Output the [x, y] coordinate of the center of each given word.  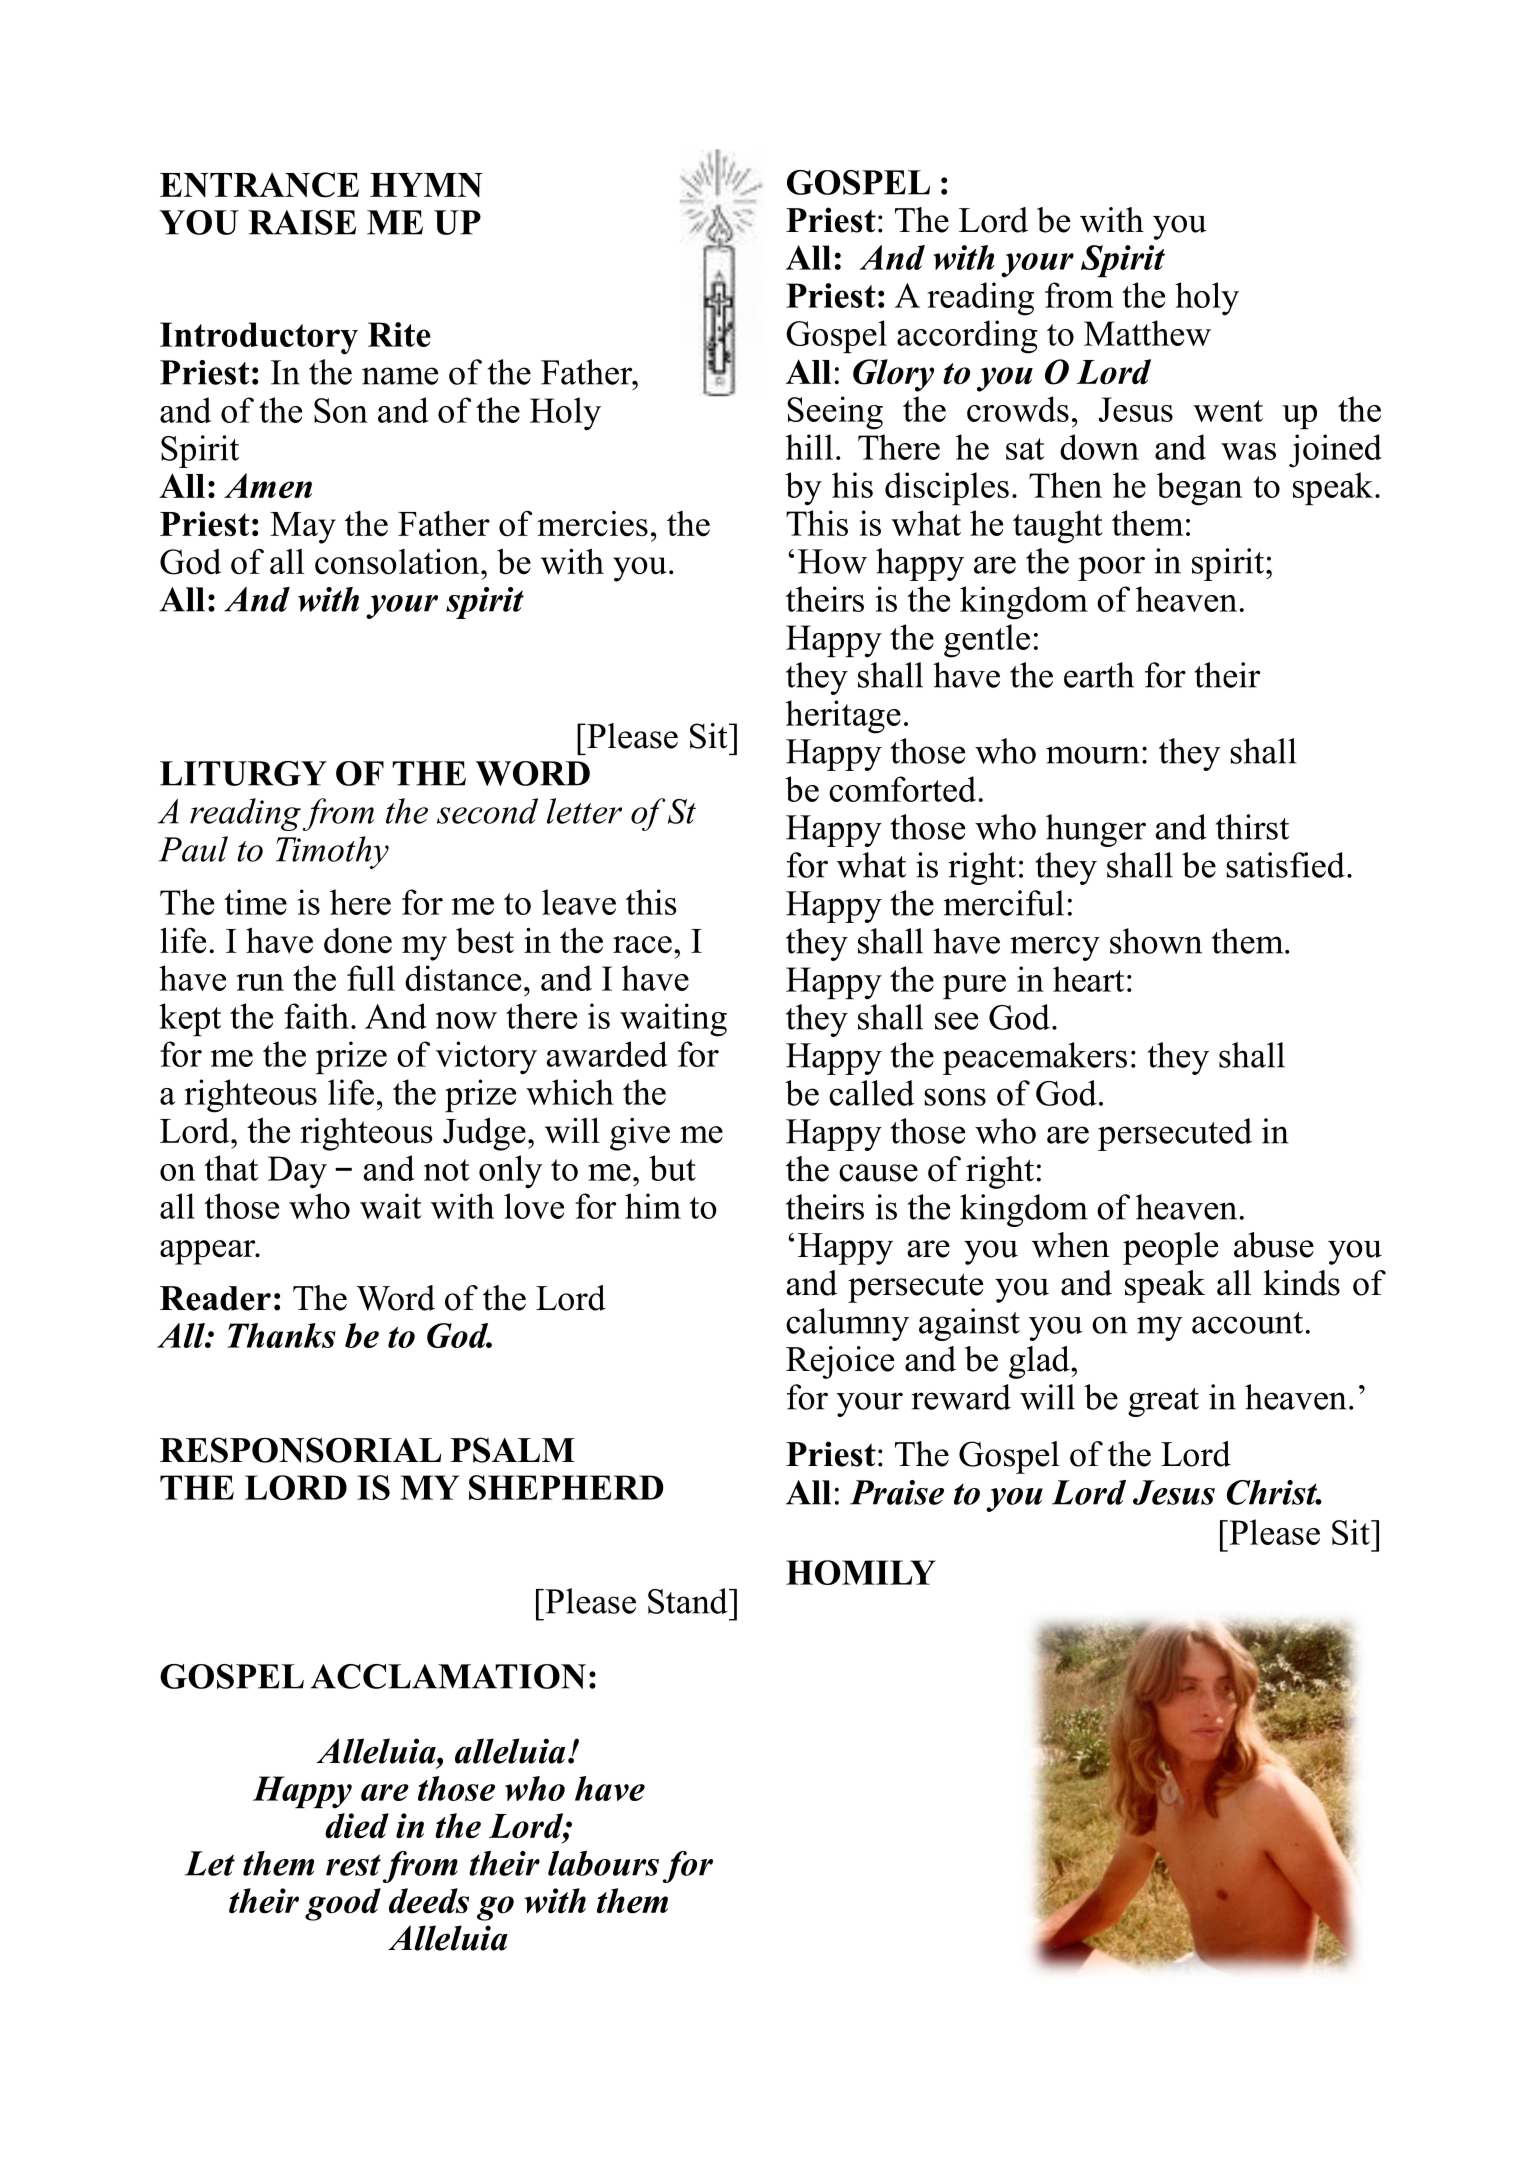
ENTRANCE [259, 185]
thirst [1252, 827]
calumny [847, 1324]
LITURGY [243, 773]
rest [353, 1865]
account [1247, 1323]
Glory [893, 375]
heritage [843, 717]
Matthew [1147, 333]
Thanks [281, 1335]
